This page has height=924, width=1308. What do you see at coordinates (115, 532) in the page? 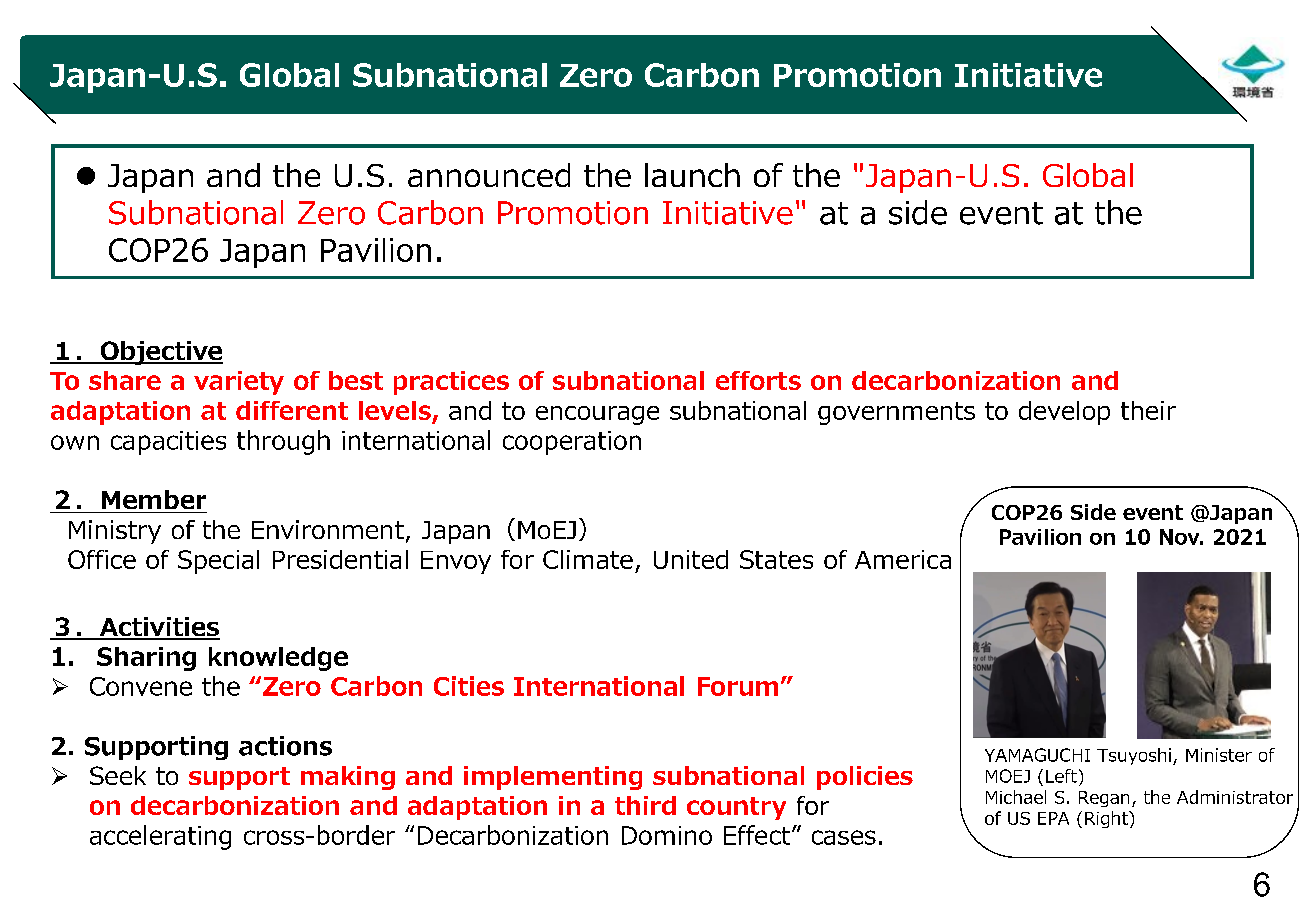
I see `Ministry` at bounding box center [115, 532].
